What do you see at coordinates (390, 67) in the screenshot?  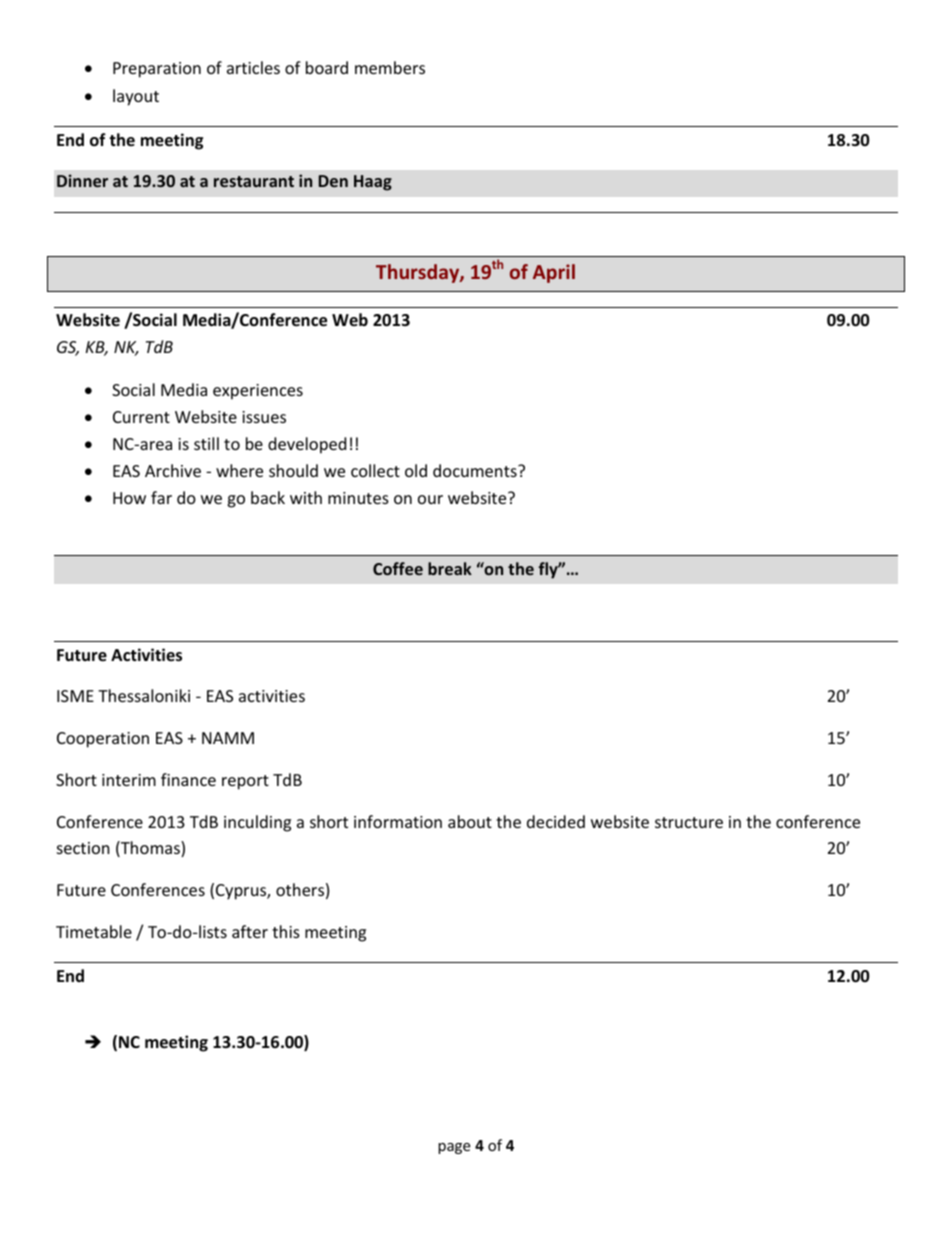 I see `members` at bounding box center [390, 67].
